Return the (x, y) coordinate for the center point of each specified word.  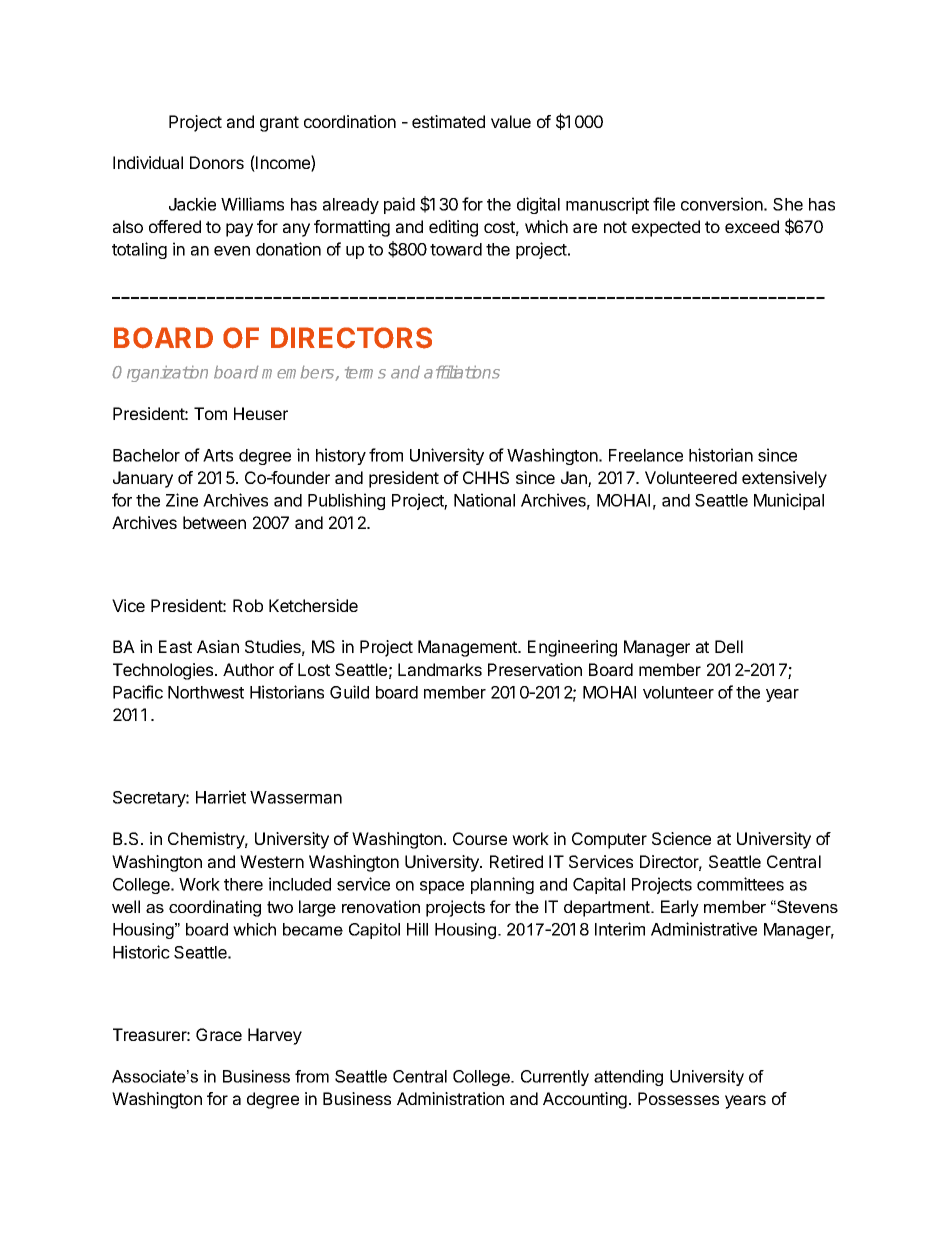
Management (468, 648)
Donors (217, 162)
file (664, 204)
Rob (248, 605)
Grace (219, 1034)
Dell (729, 646)
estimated (448, 121)
